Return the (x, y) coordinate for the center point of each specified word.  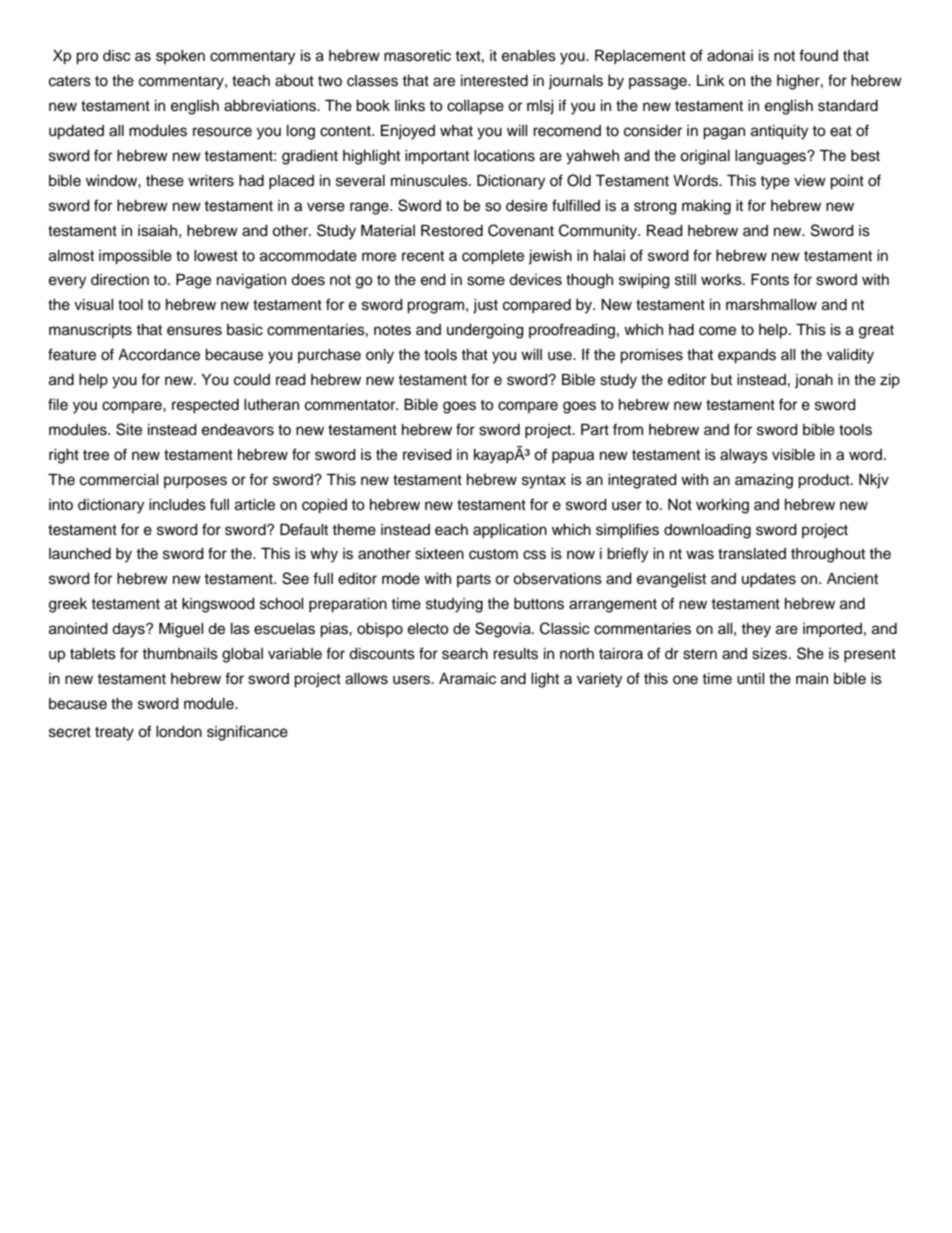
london (179, 732)
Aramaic (467, 679)
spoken (180, 57)
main (812, 679)
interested (494, 81)
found (818, 55)
